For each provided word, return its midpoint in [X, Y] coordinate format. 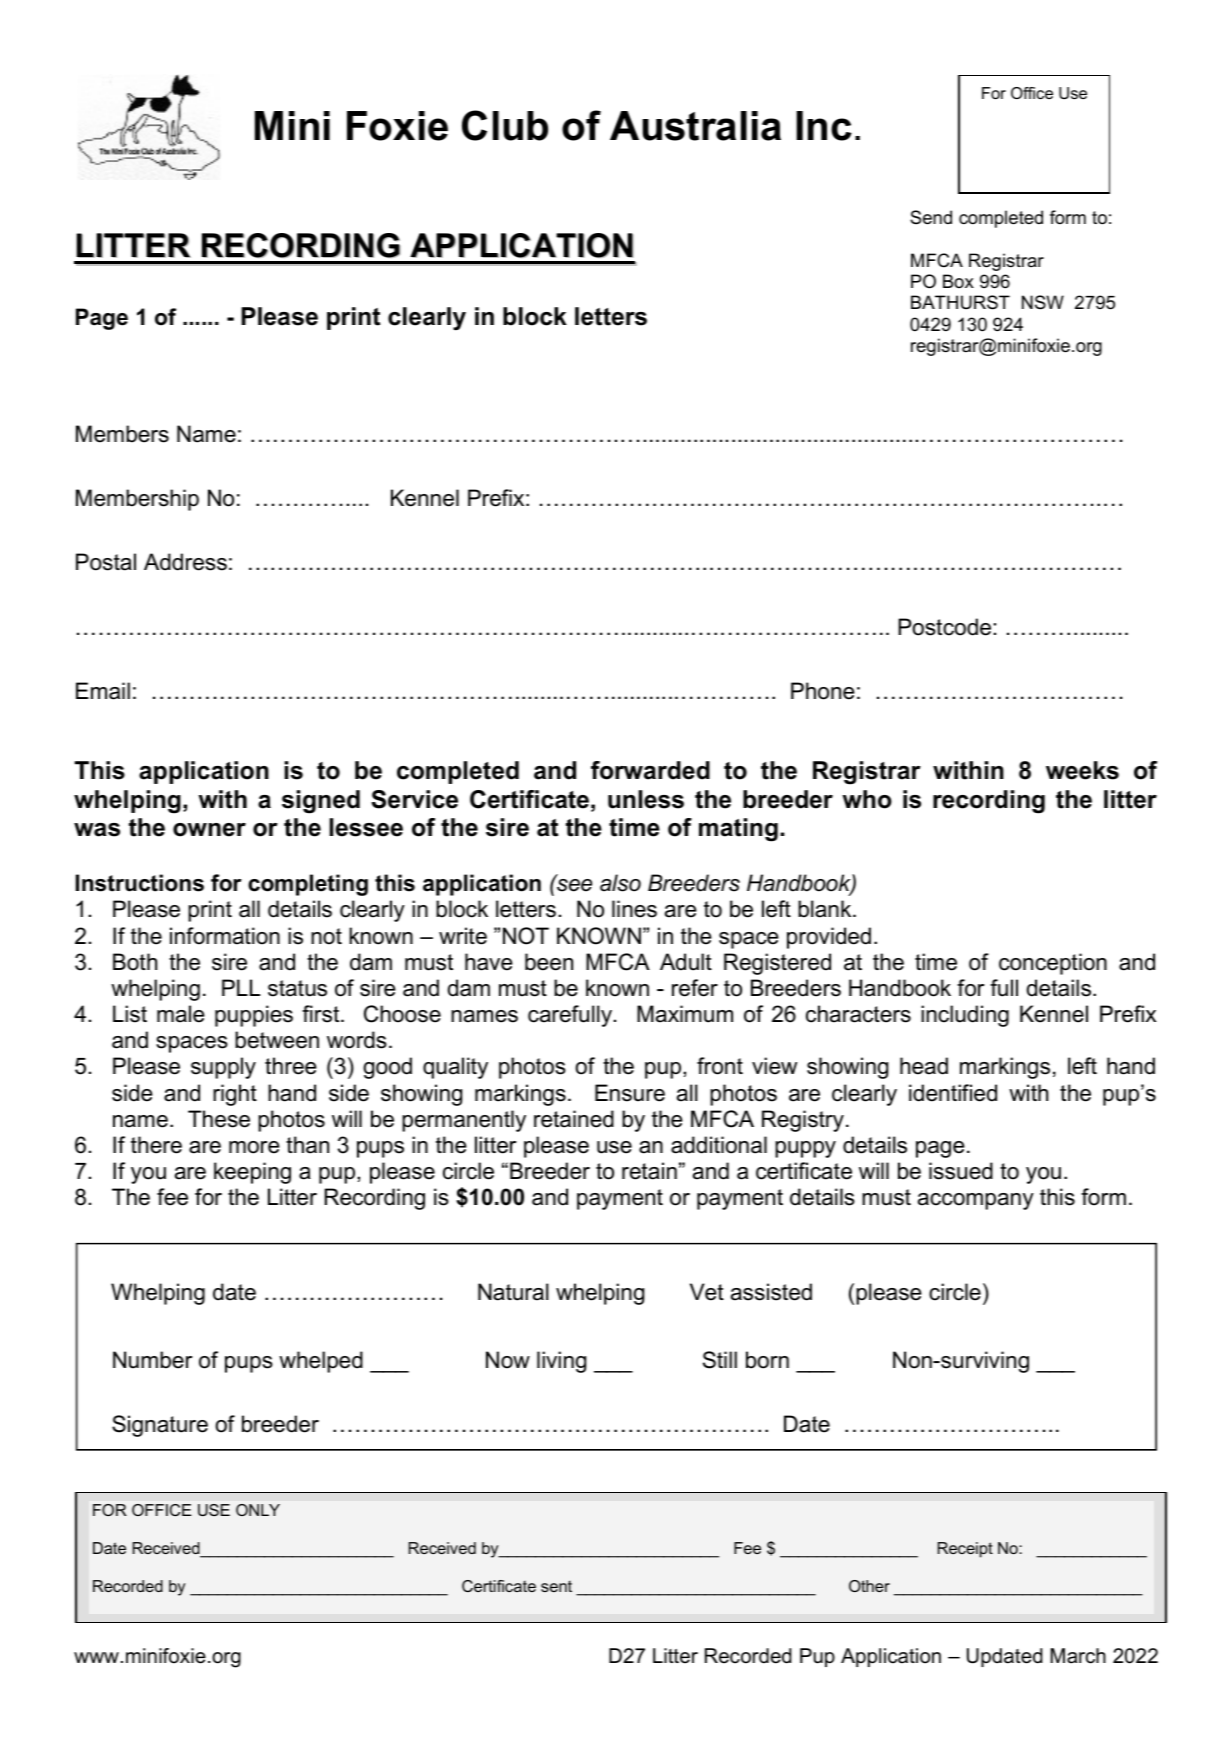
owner [209, 830]
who [867, 799]
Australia [695, 126]
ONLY [258, 1510]
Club [505, 125]
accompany [976, 1201]
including [965, 1016]
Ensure [630, 1093]
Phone [823, 691]
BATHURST [960, 302]
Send [931, 217]
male [181, 1014]
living [561, 1362]
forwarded [650, 770]
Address [185, 562]
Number [152, 1360]
